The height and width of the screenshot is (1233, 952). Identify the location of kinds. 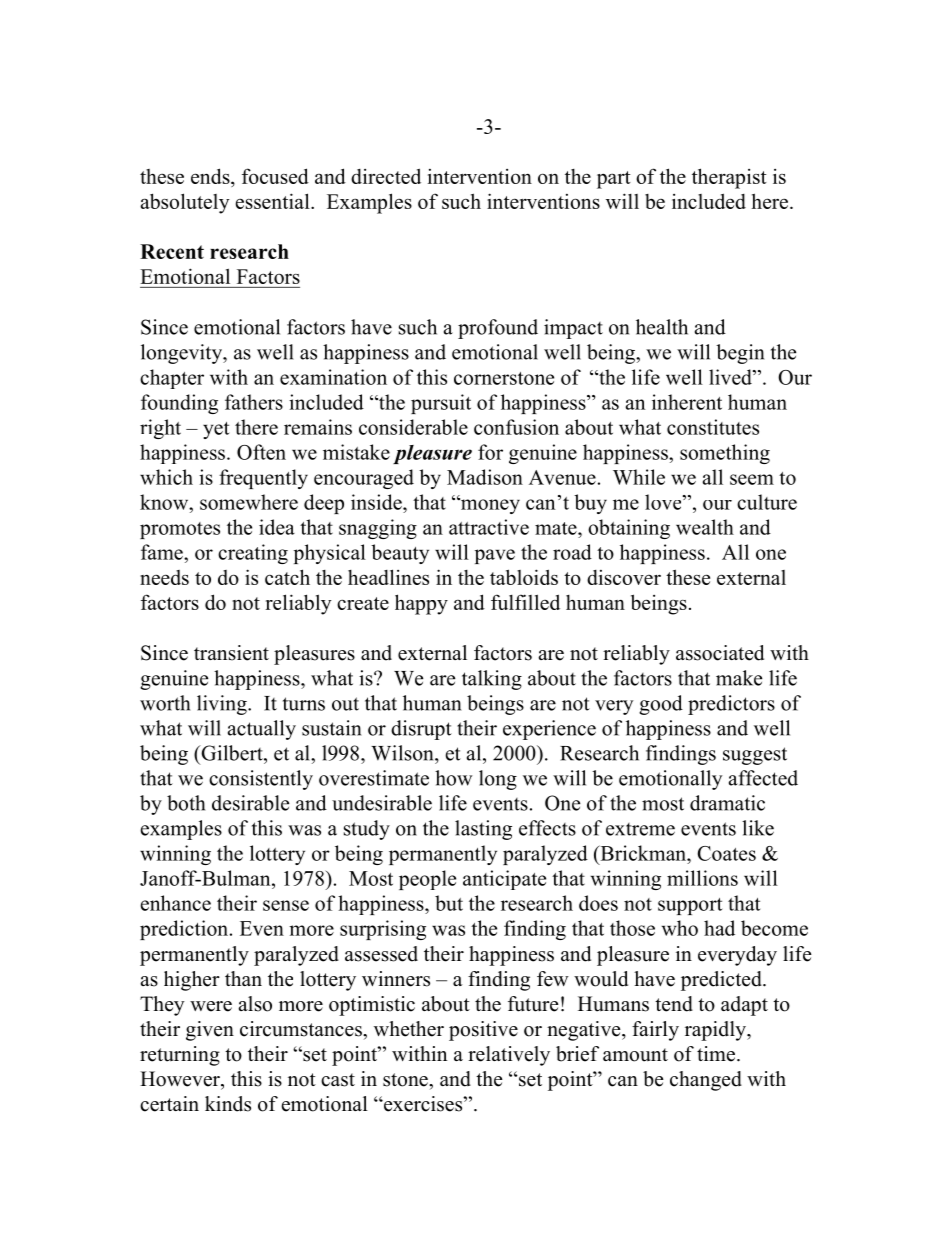
(228, 1104).
